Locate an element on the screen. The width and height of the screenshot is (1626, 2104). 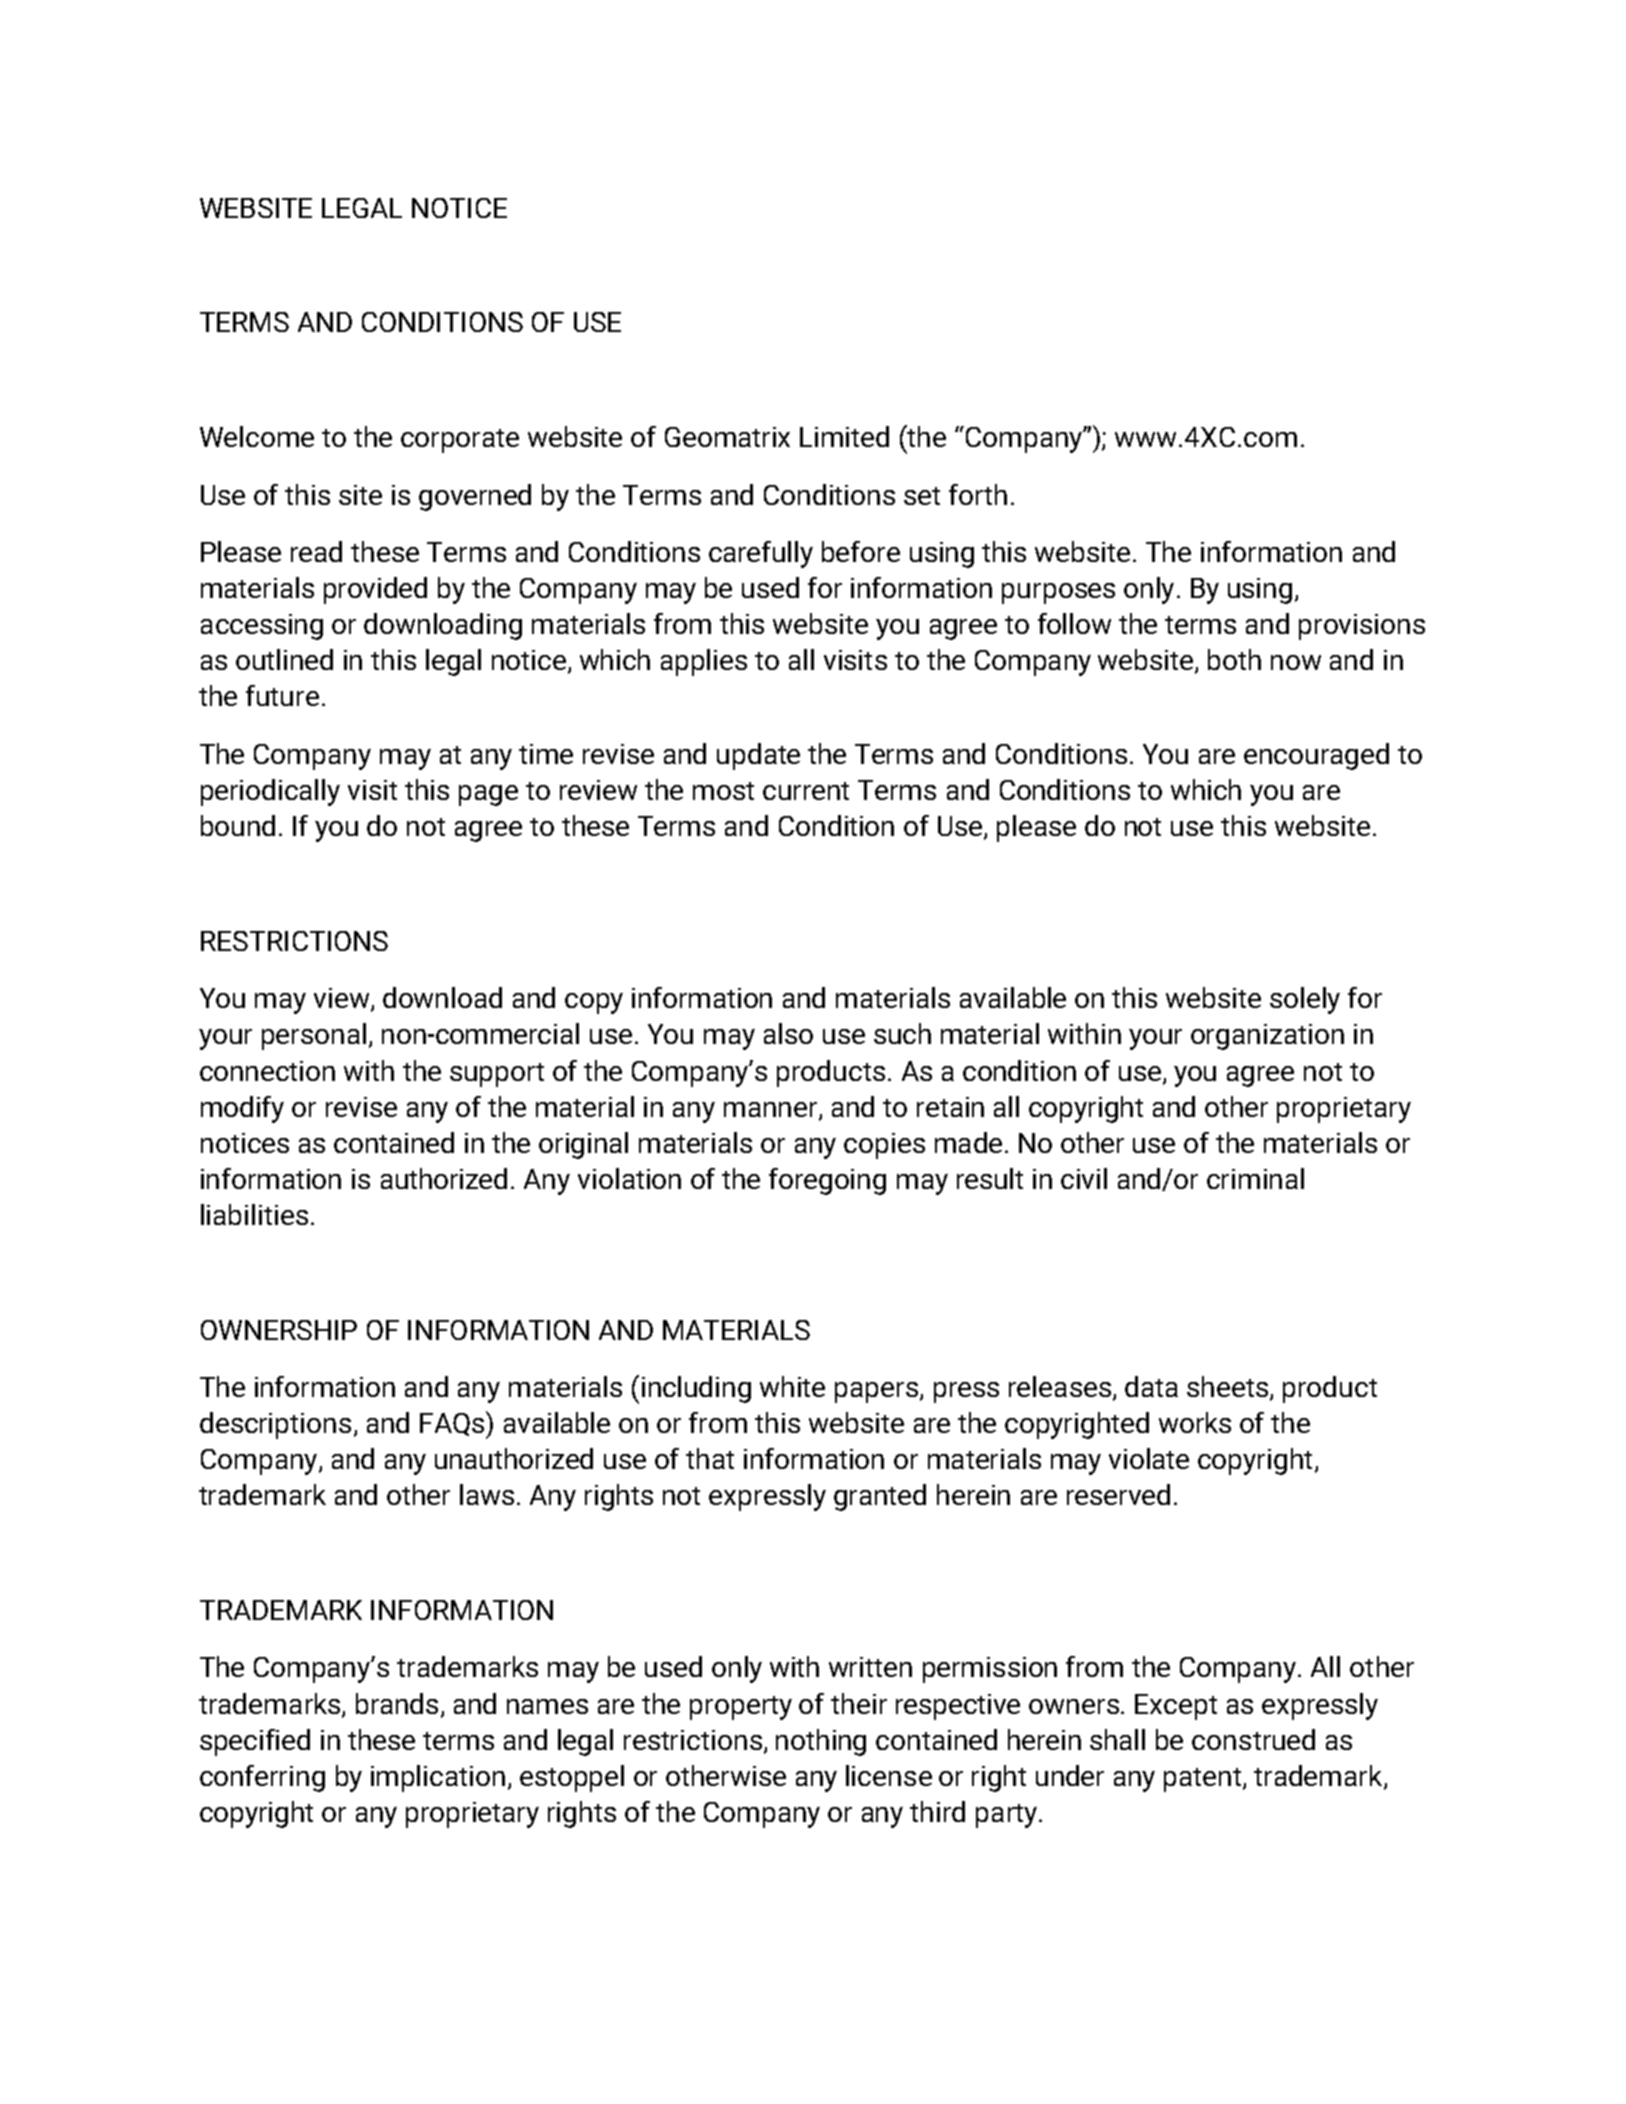
manner is located at coordinates (772, 1110).
